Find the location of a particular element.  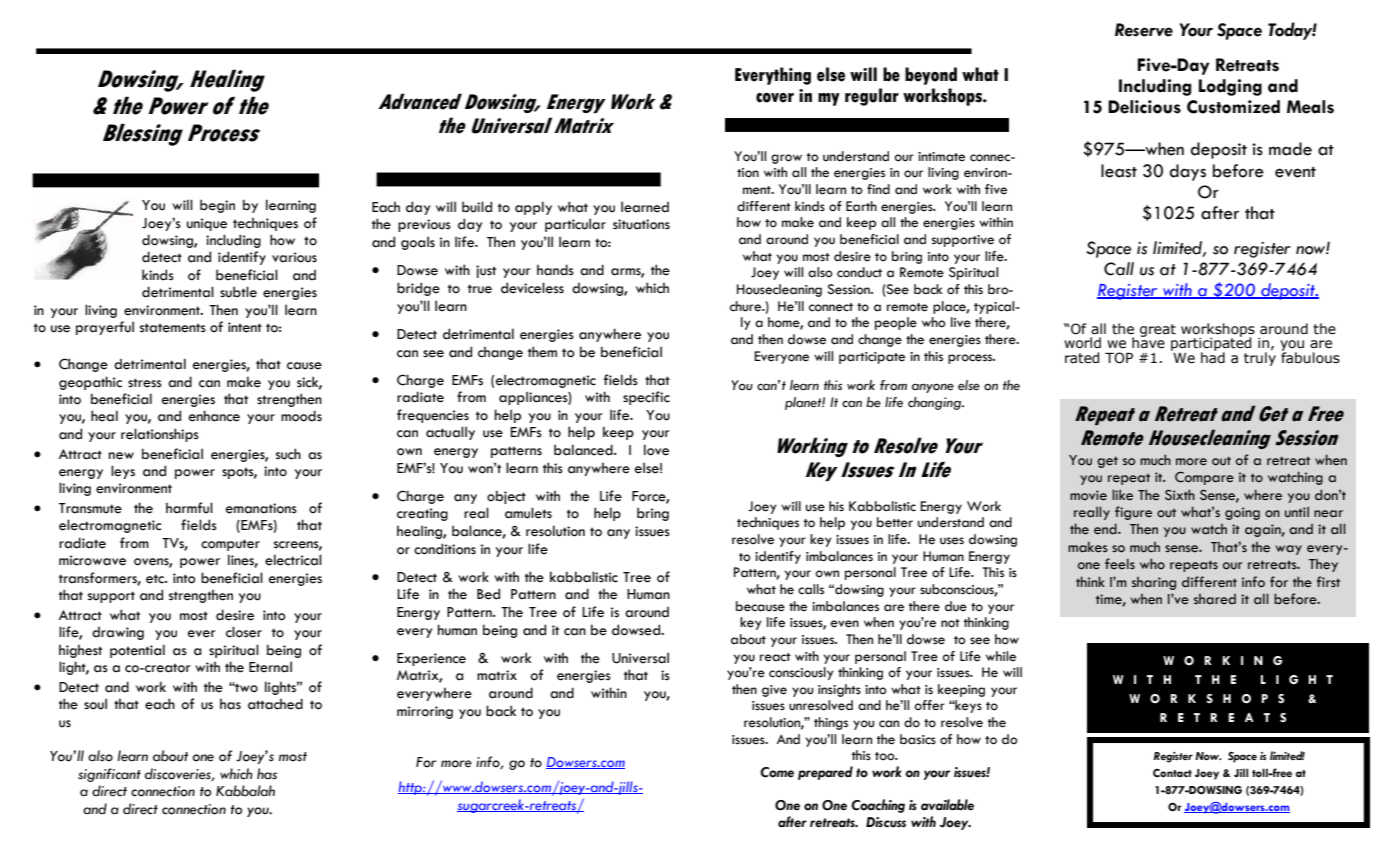

particular is located at coordinates (575, 225).
